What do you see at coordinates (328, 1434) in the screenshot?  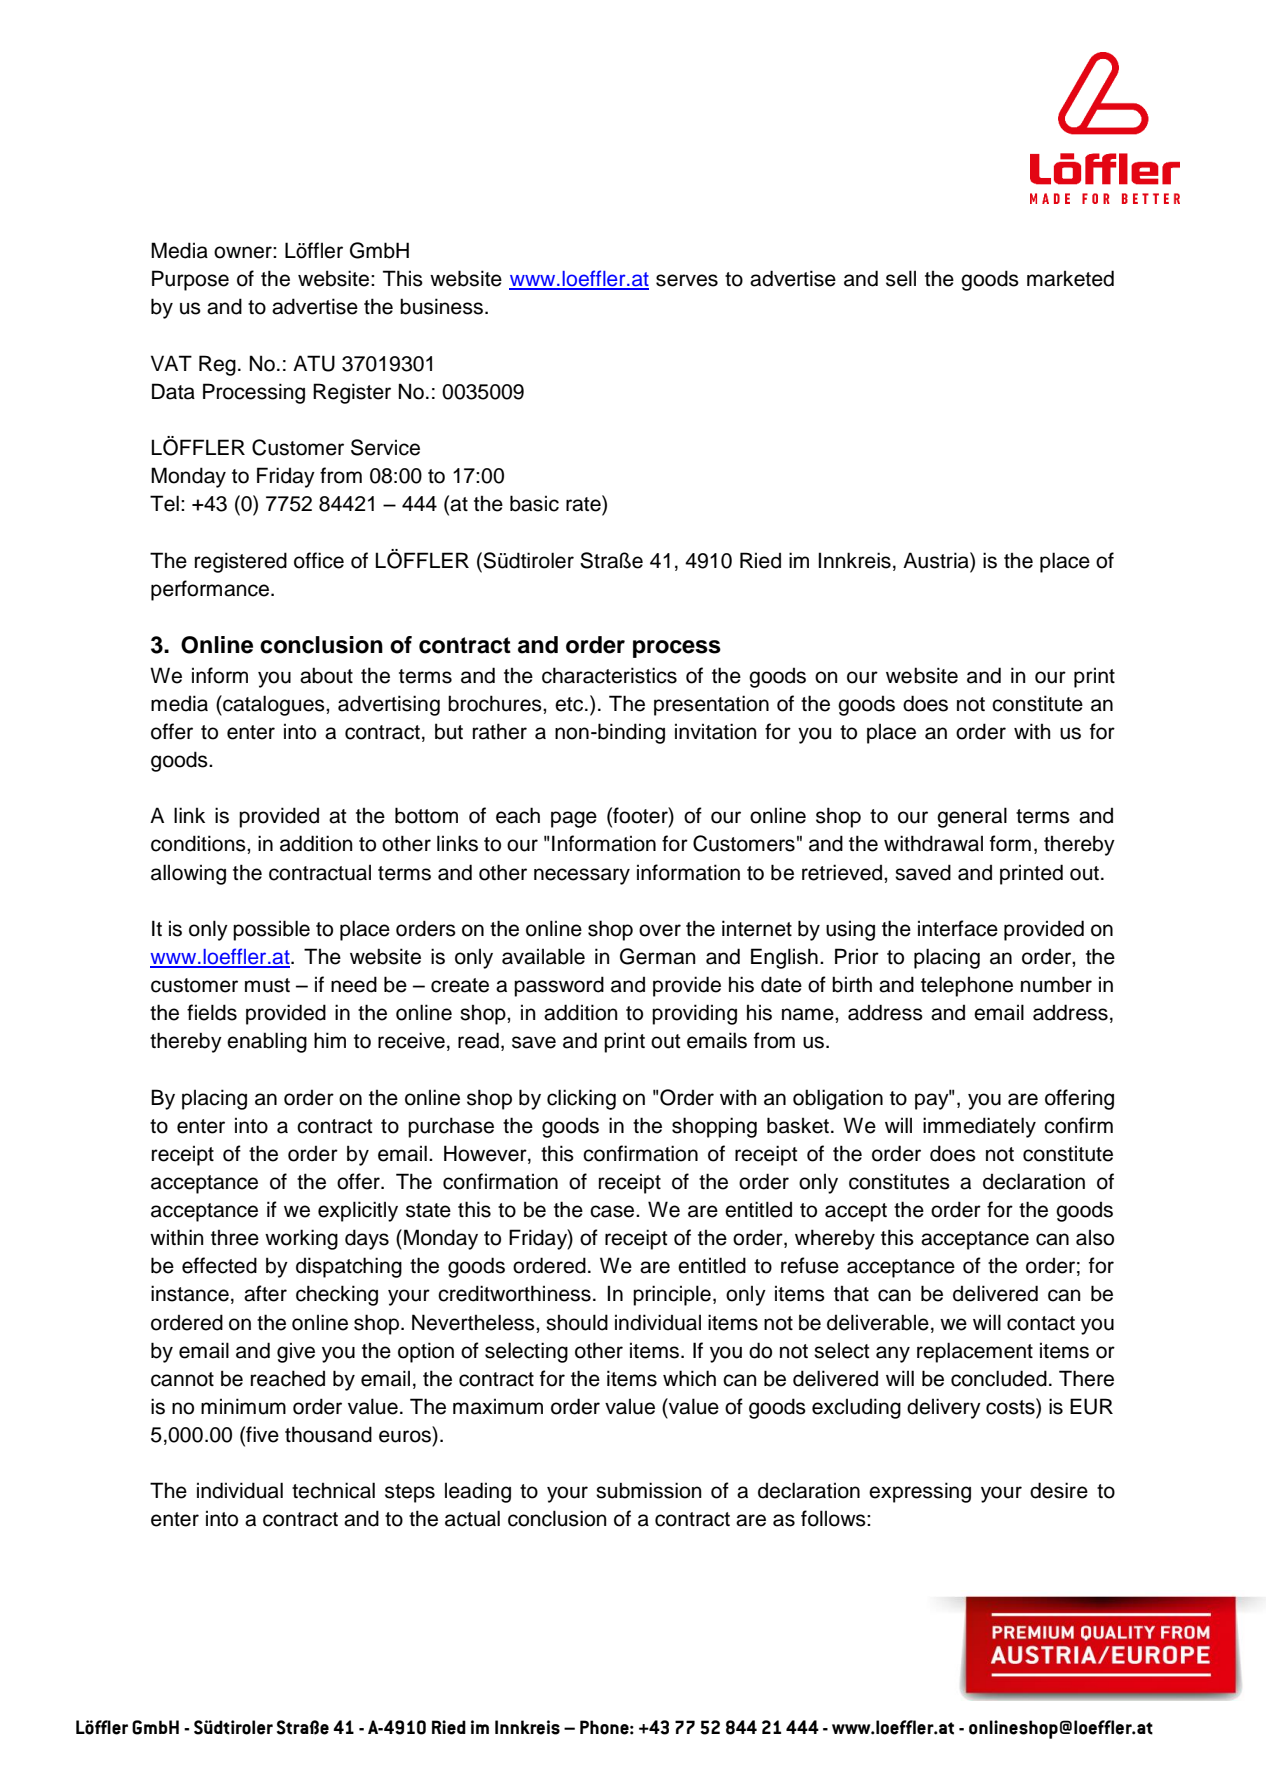 I see `thousand` at bounding box center [328, 1434].
